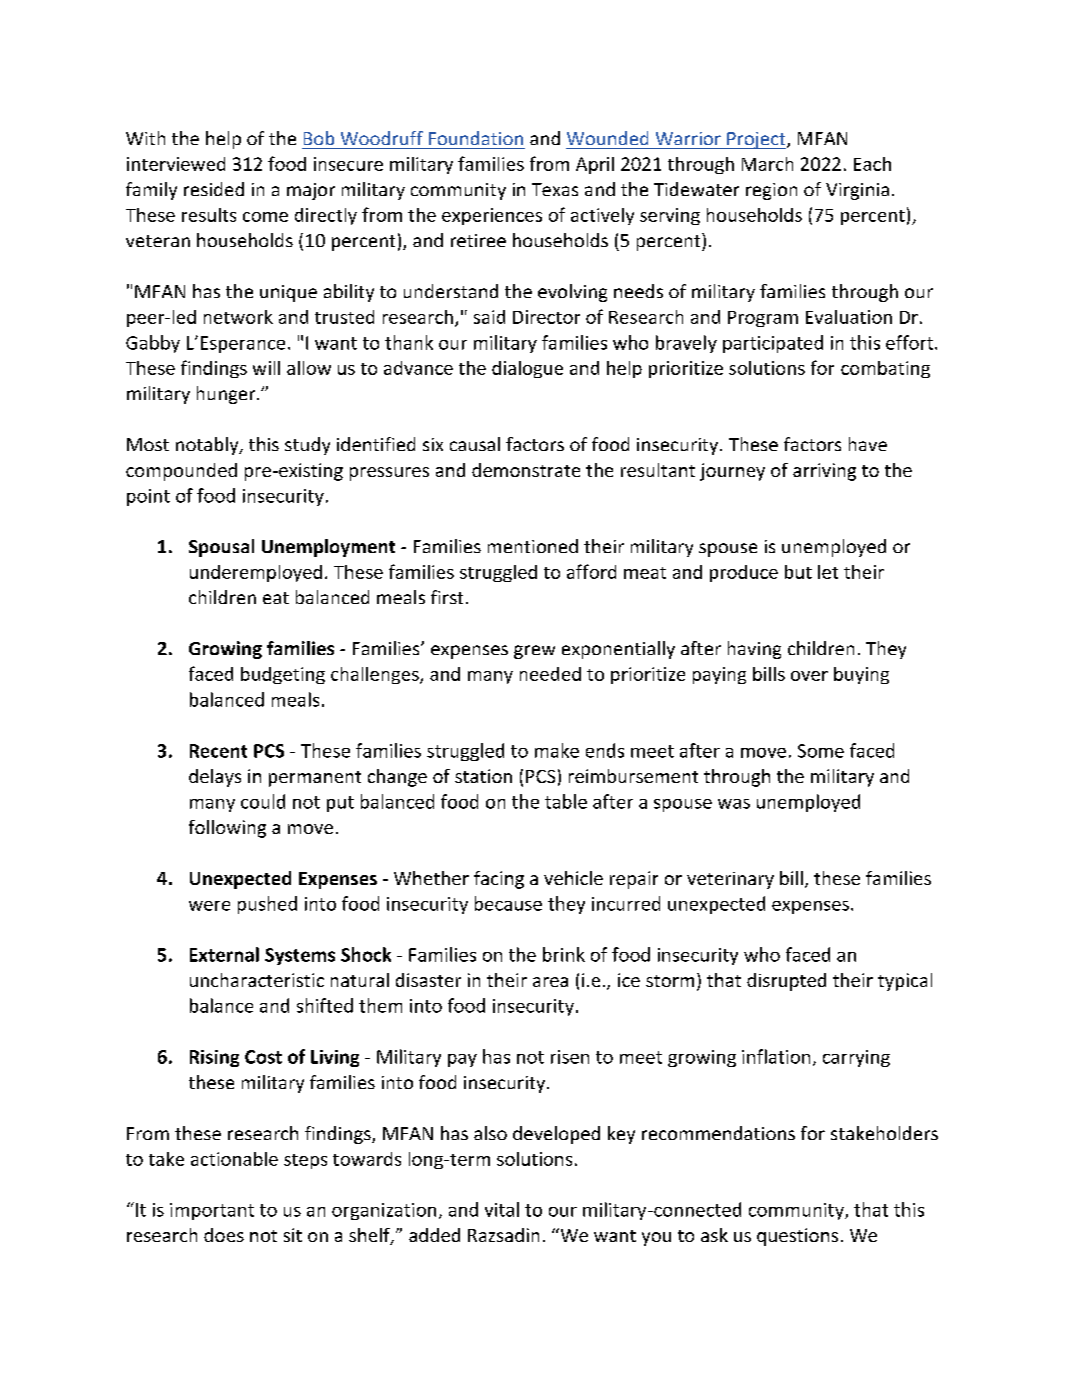 This image has width=1066, height=1379. Describe the element at coordinates (797, 1237) in the image. I see `questions` at that location.
